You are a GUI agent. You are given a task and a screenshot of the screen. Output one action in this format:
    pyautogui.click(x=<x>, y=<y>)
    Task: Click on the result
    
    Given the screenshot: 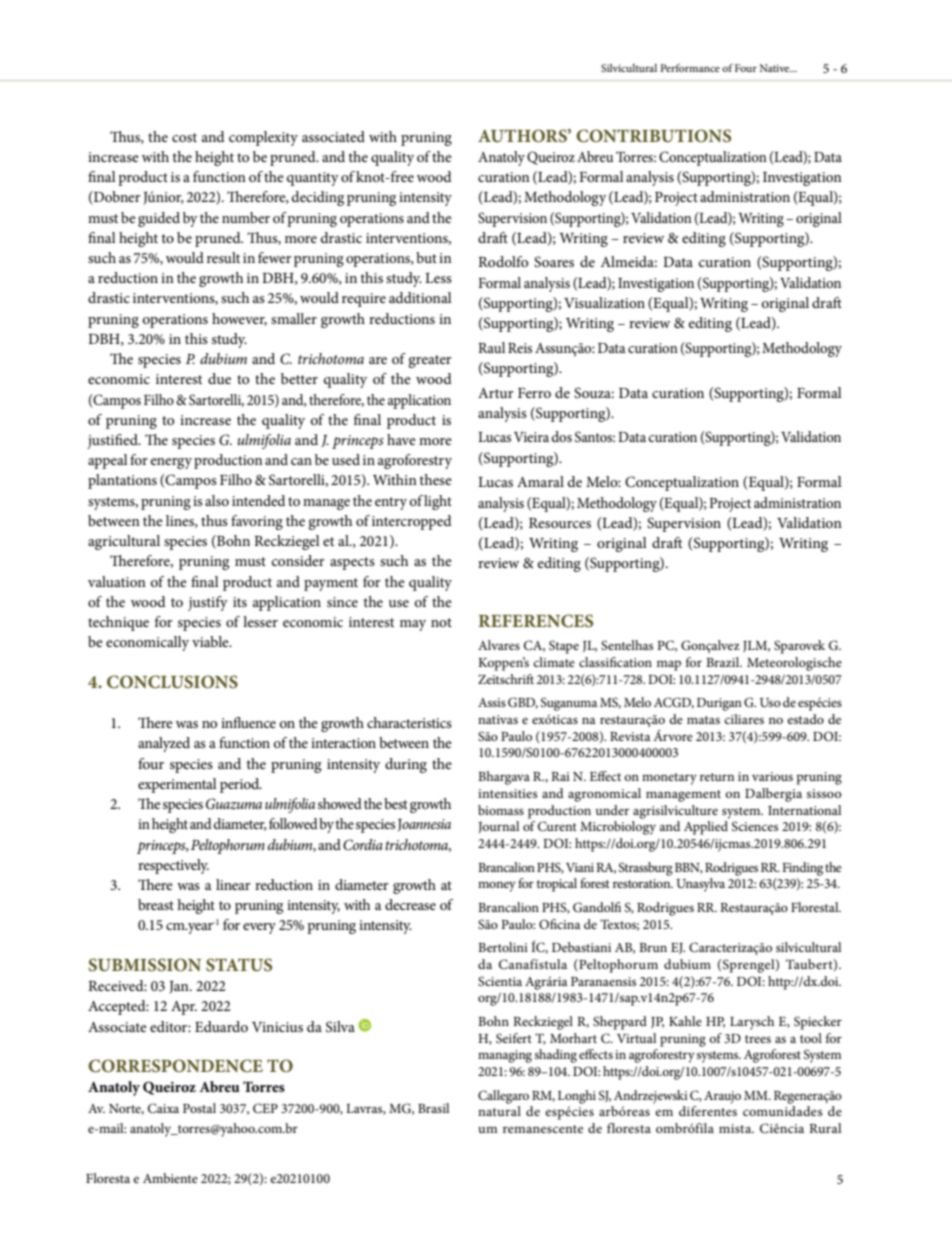 What is the action you would take?
    pyautogui.click(x=223, y=257)
